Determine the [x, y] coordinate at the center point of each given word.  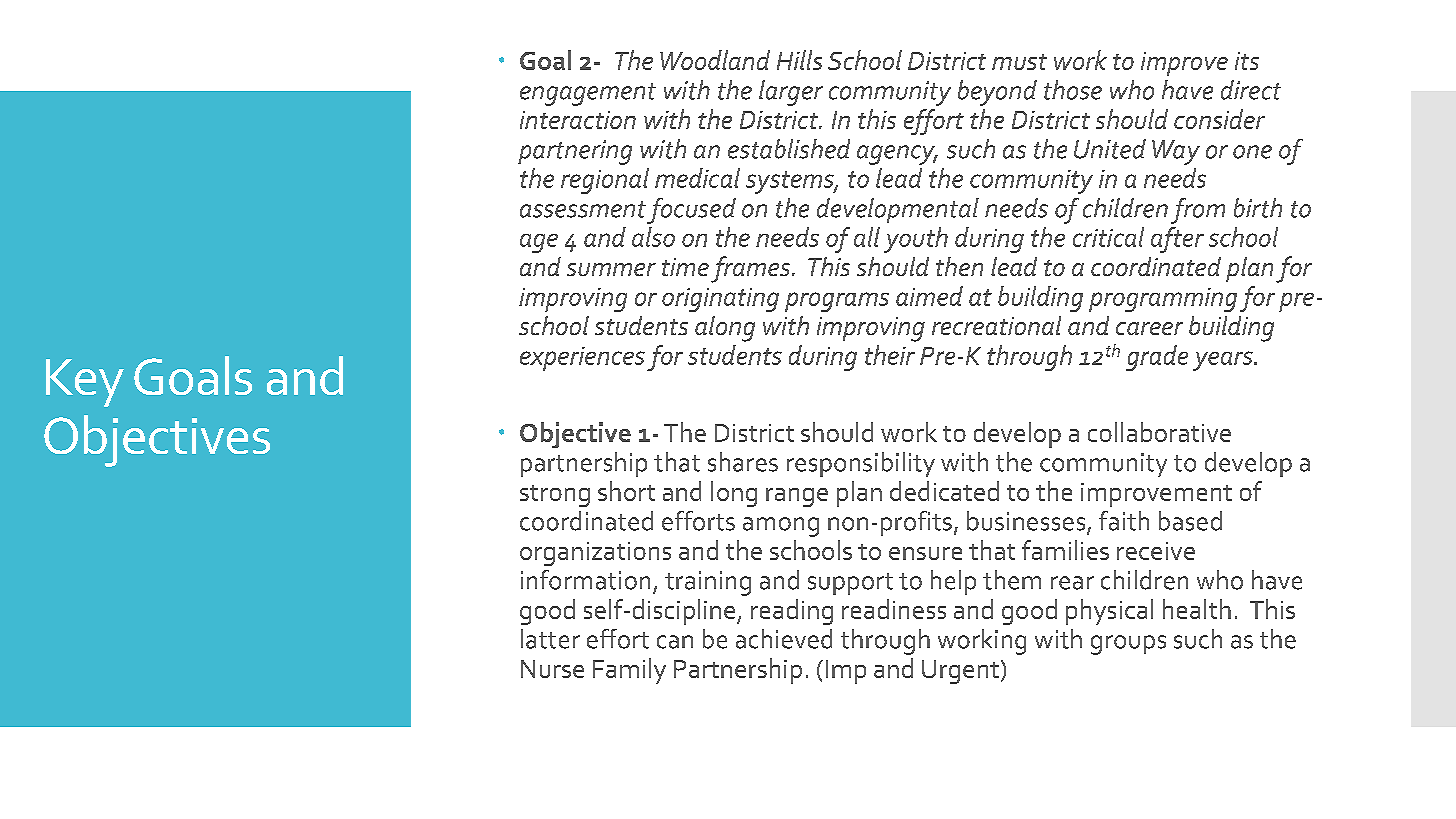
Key [85, 383]
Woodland [715, 60]
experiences [582, 359]
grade [1157, 358]
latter [550, 639]
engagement [588, 94]
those [1073, 90]
